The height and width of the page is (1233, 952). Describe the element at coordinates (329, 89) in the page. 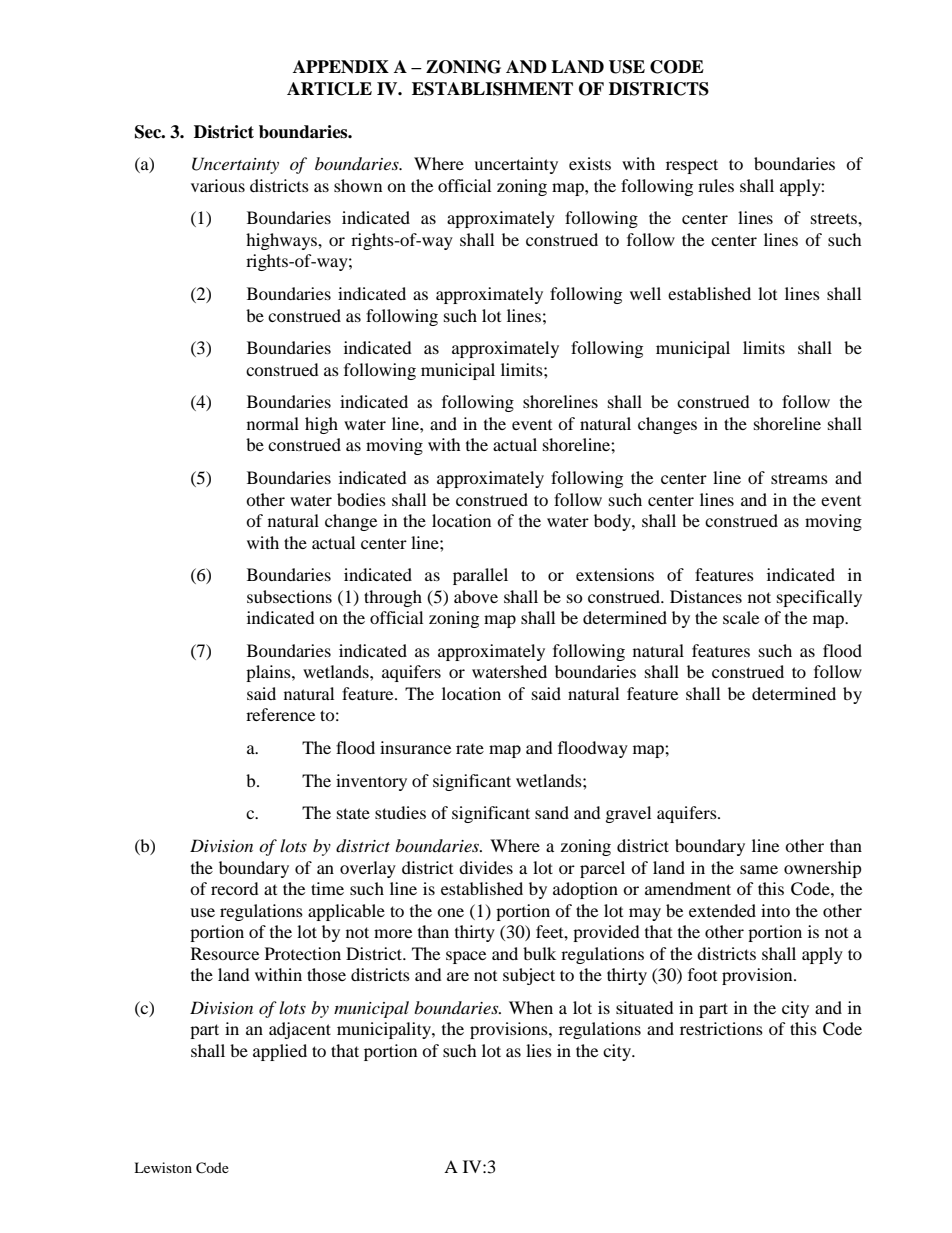

I see `ARTICLE` at that location.
